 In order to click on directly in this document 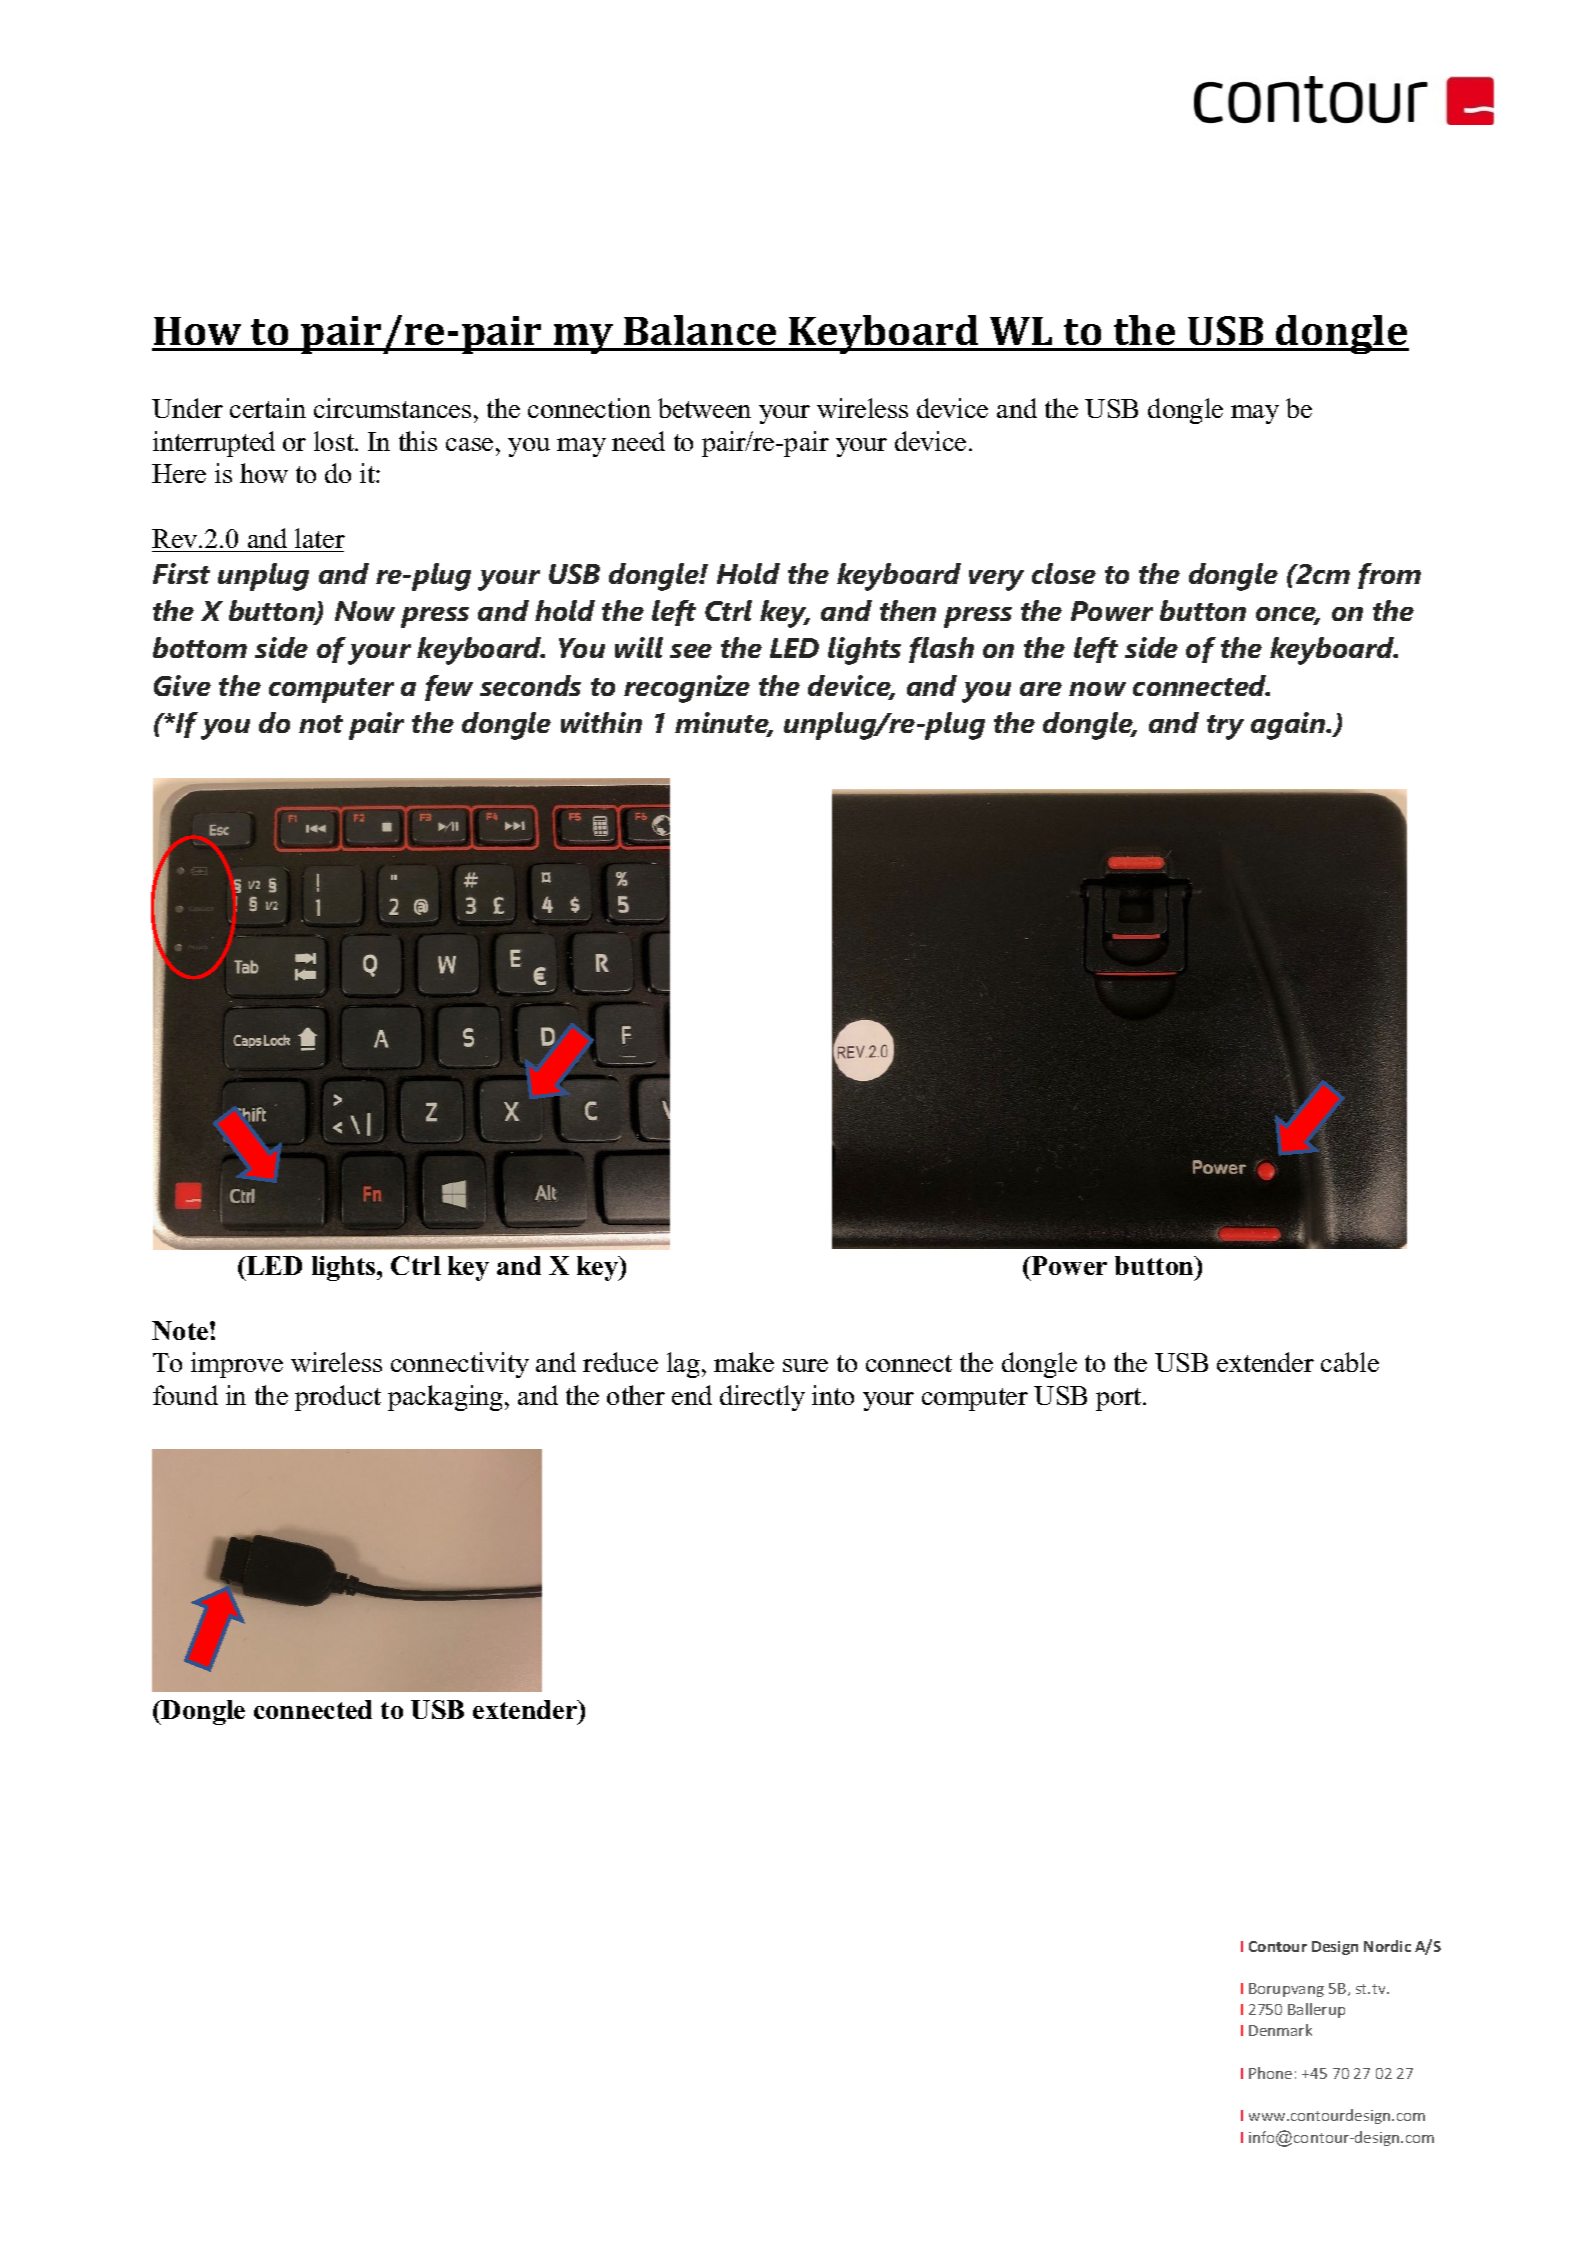, I will do `click(762, 1398)`.
